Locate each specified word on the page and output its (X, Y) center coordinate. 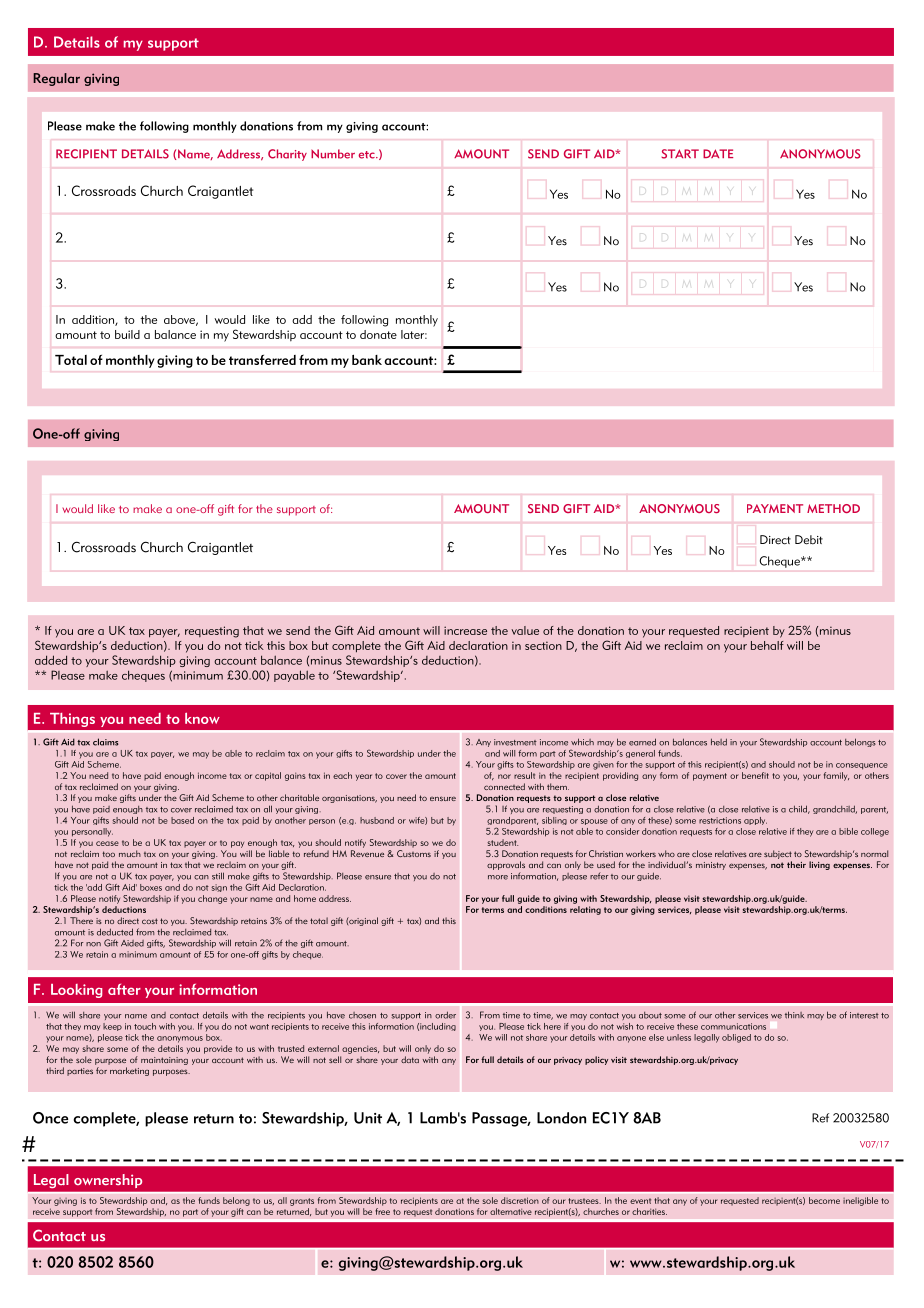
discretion (520, 1200)
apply (755, 821)
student (502, 842)
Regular (56, 79)
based (182, 820)
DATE (718, 153)
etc (367, 155)
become (824, 1200)
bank (367, 360)
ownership (108, 1181)
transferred (262, 360)
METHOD (833, 508)
